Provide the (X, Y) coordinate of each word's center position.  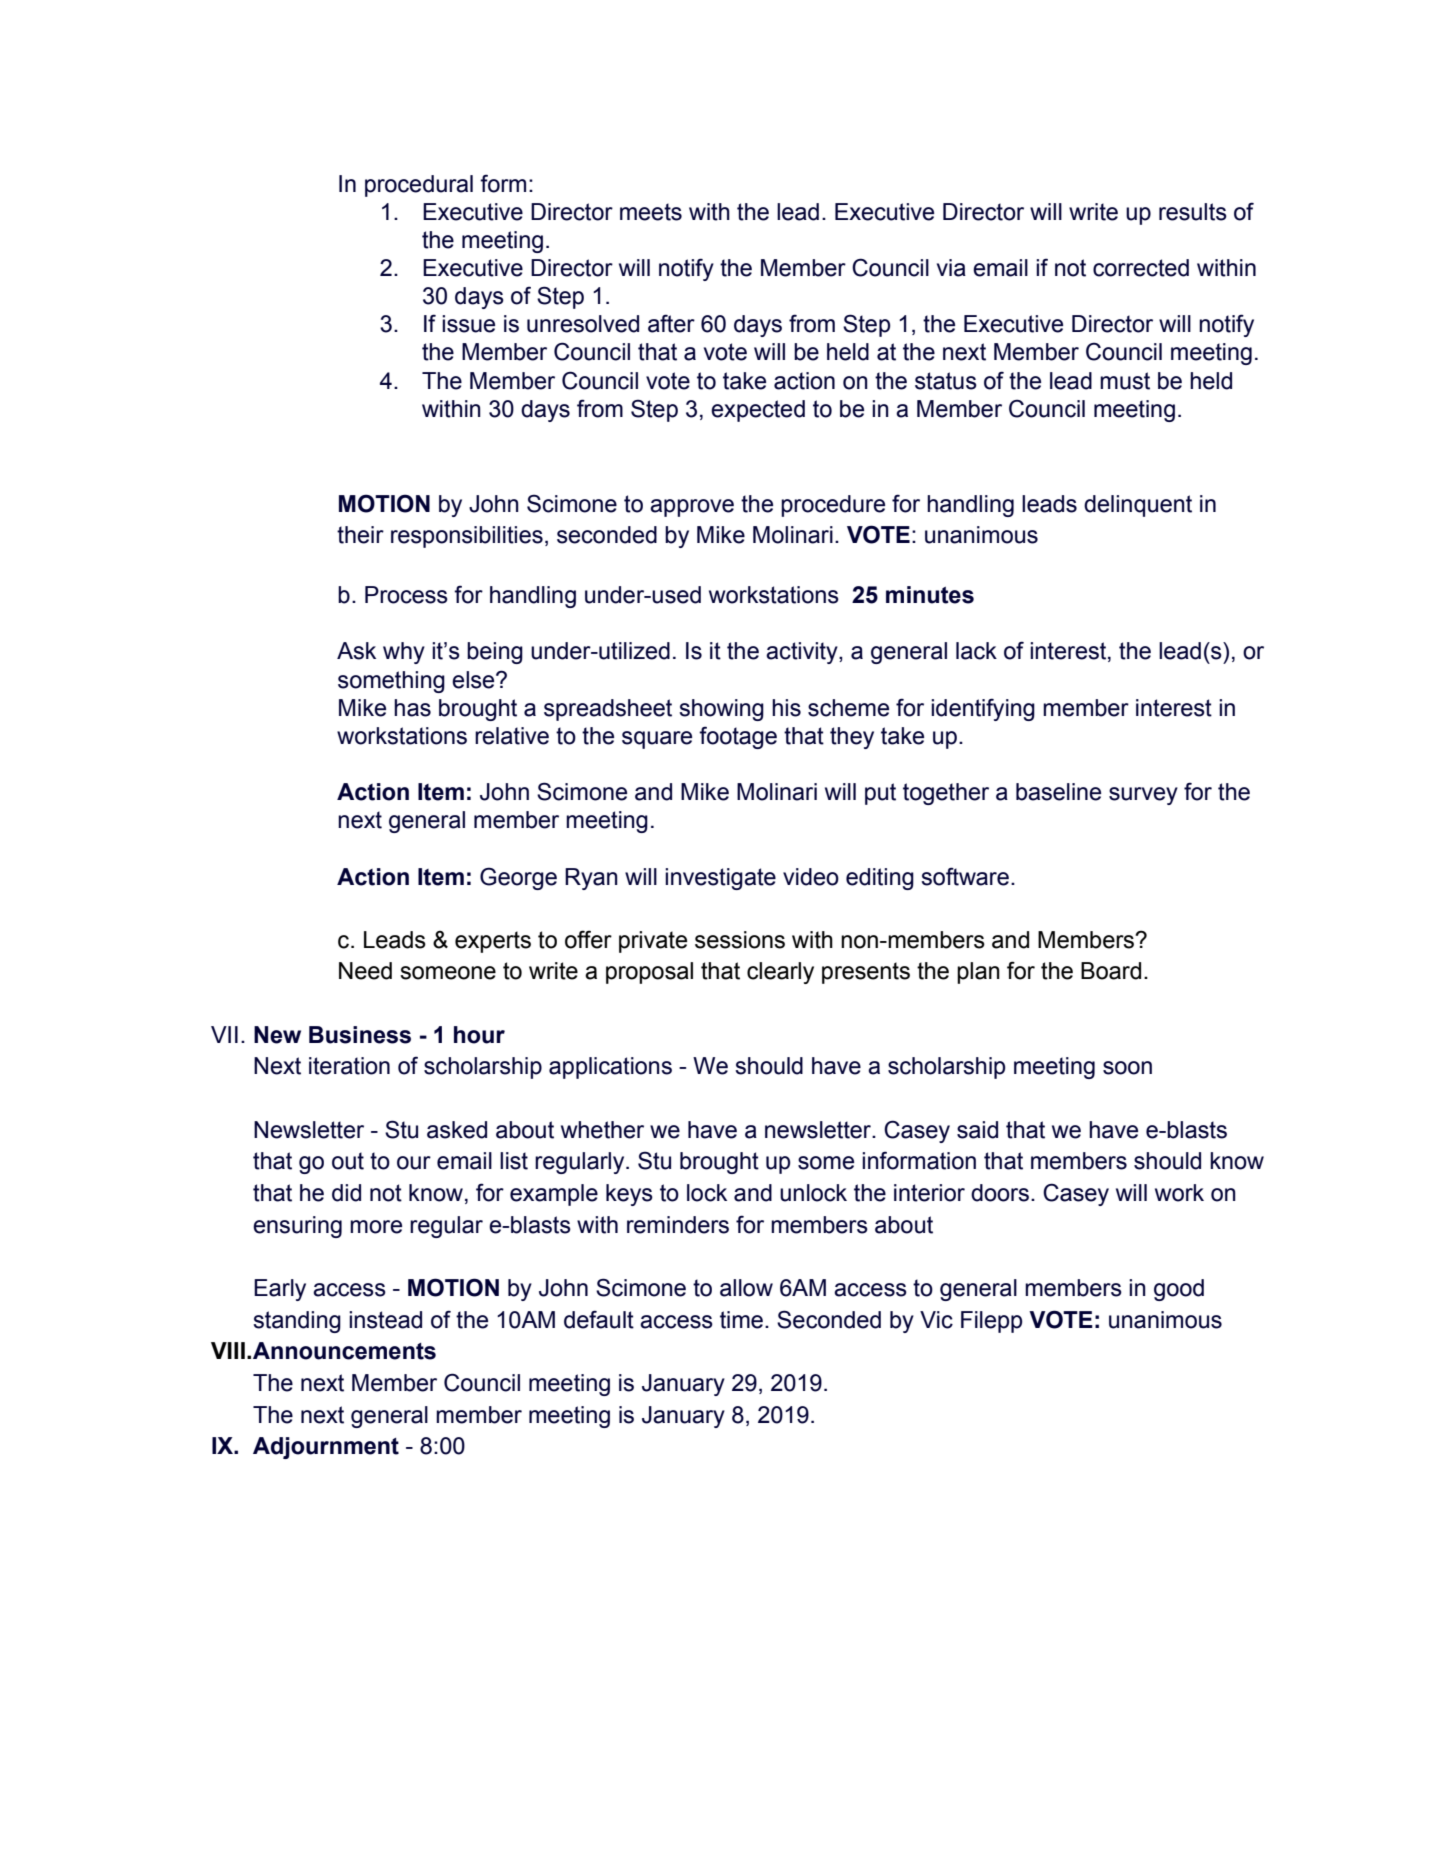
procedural (419, 186)
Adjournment (326, 1448)
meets (651, 212)
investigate (720, 879)
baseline (1058, 792)
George (518, 878)
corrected (1141, 268)
